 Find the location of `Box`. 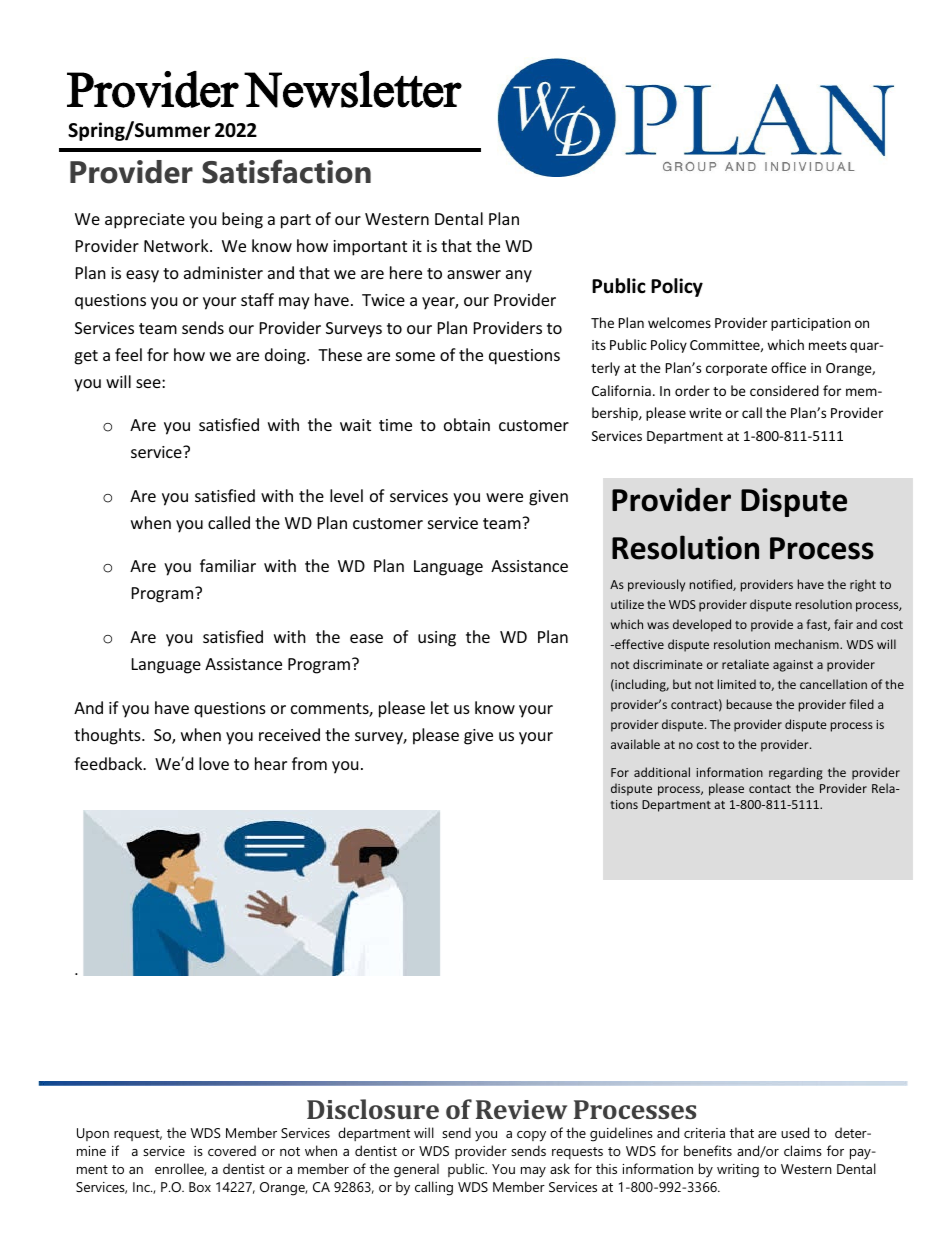

Box is located at coordinates (200, 1187).
